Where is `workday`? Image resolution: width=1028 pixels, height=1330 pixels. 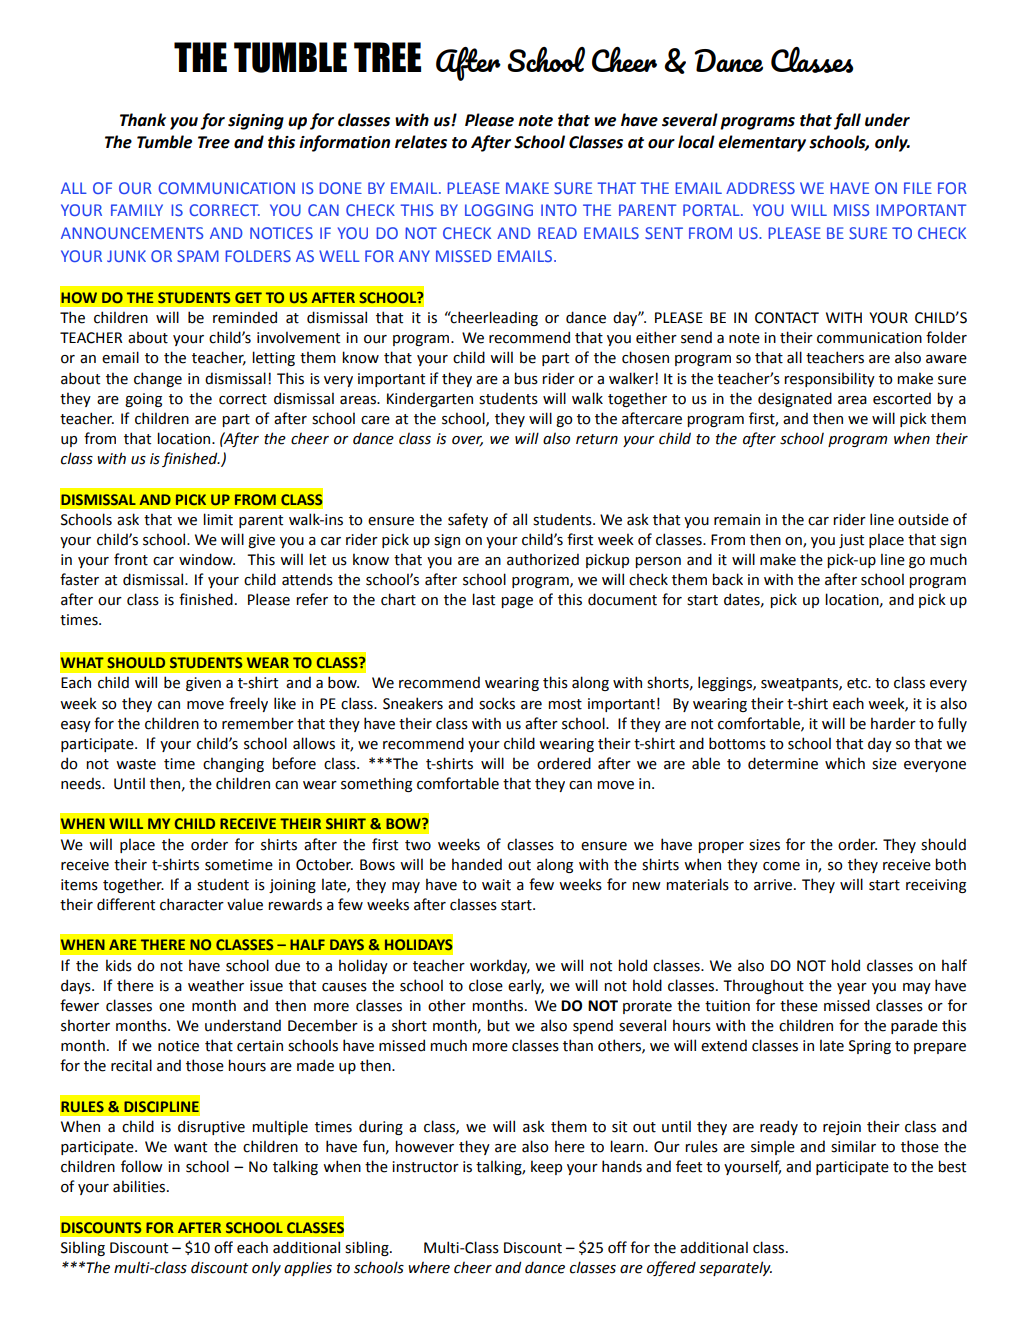
workday is located at coordinates (500, 966).
